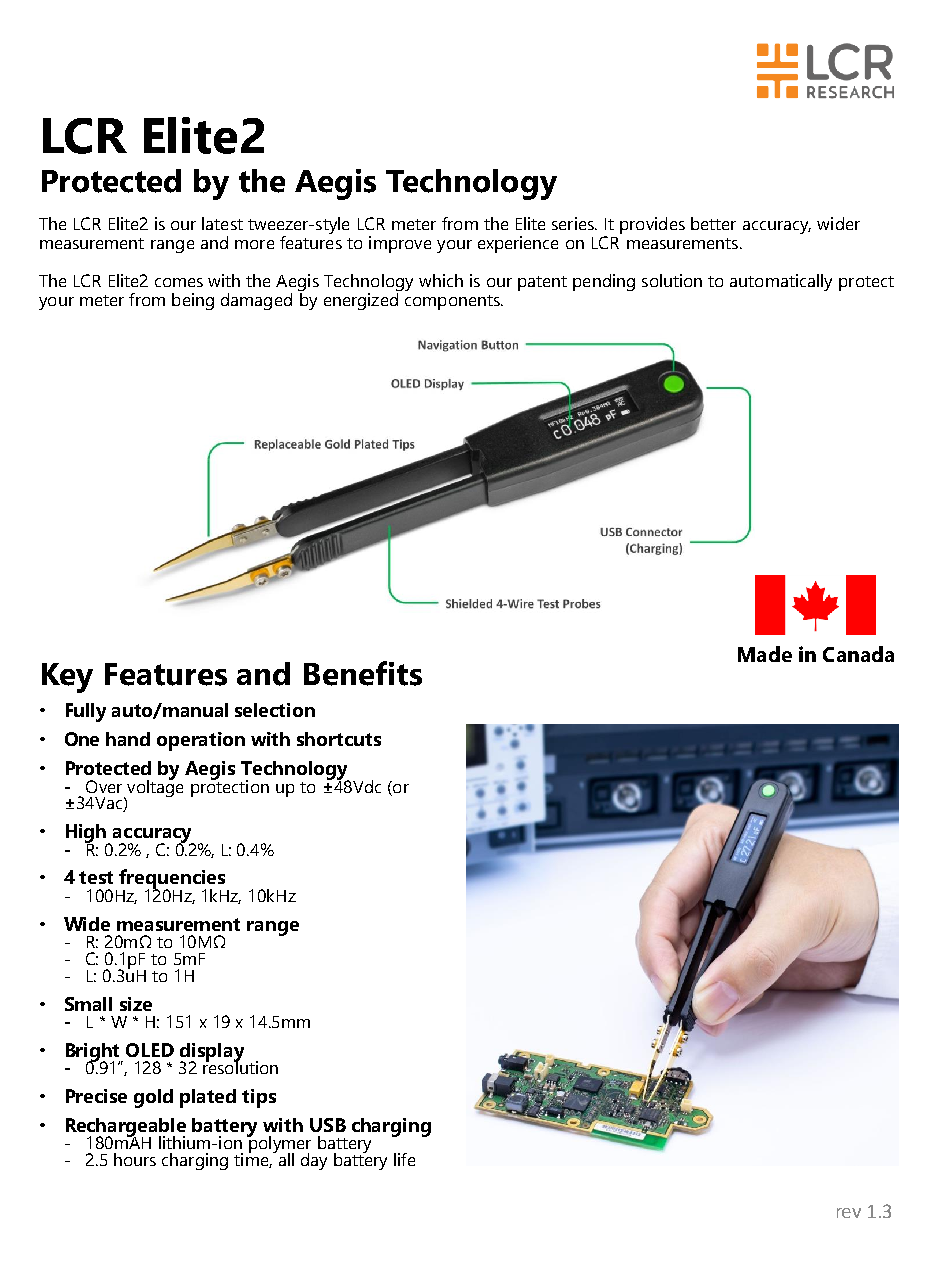 The height and width of the screenshot is (1270, 952). What do you see at coordinates (179, 282) in the screenshot?
I see `comes` at bounding box center [179, 282].
